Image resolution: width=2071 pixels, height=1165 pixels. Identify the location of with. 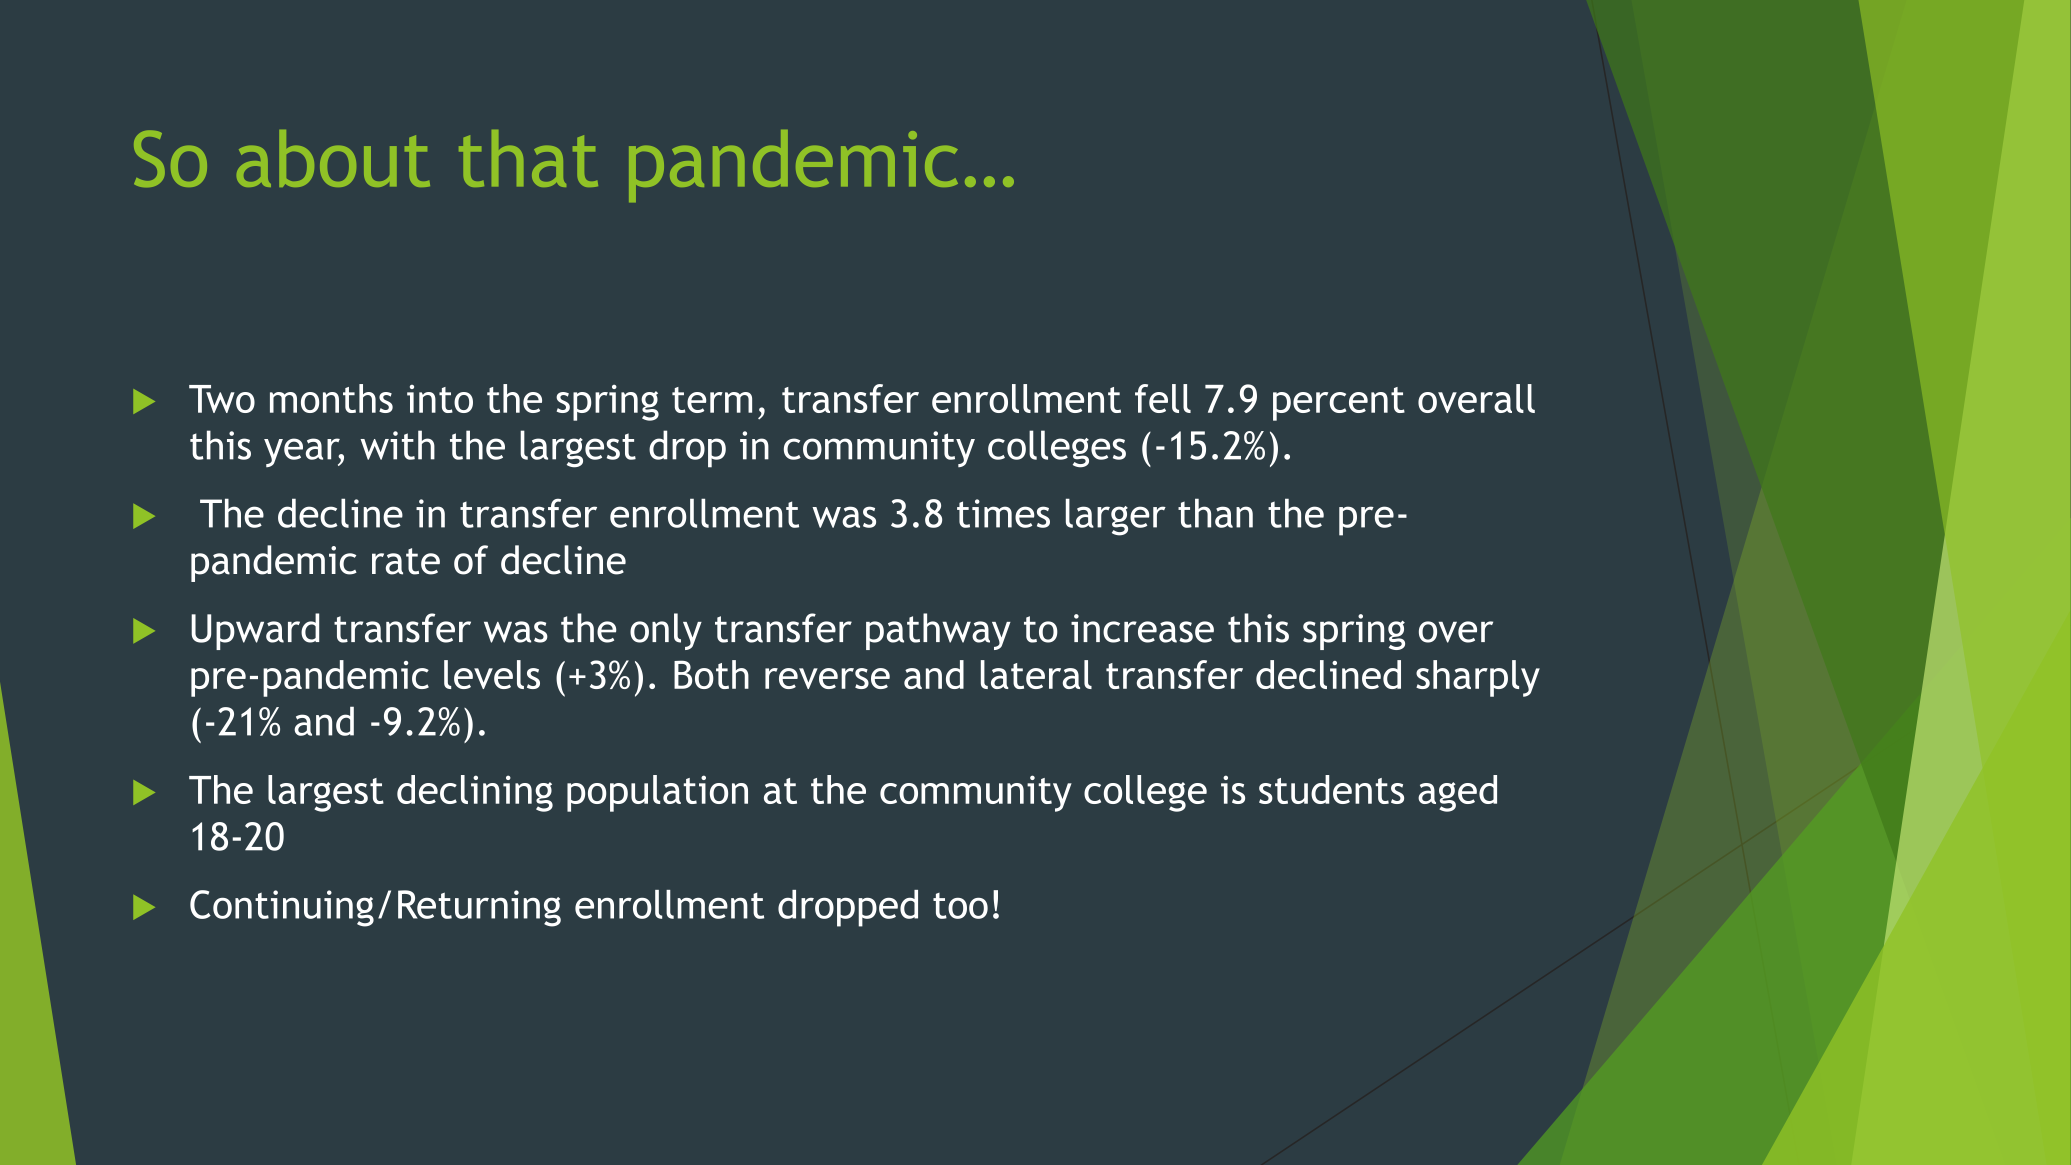
(397, 445).
